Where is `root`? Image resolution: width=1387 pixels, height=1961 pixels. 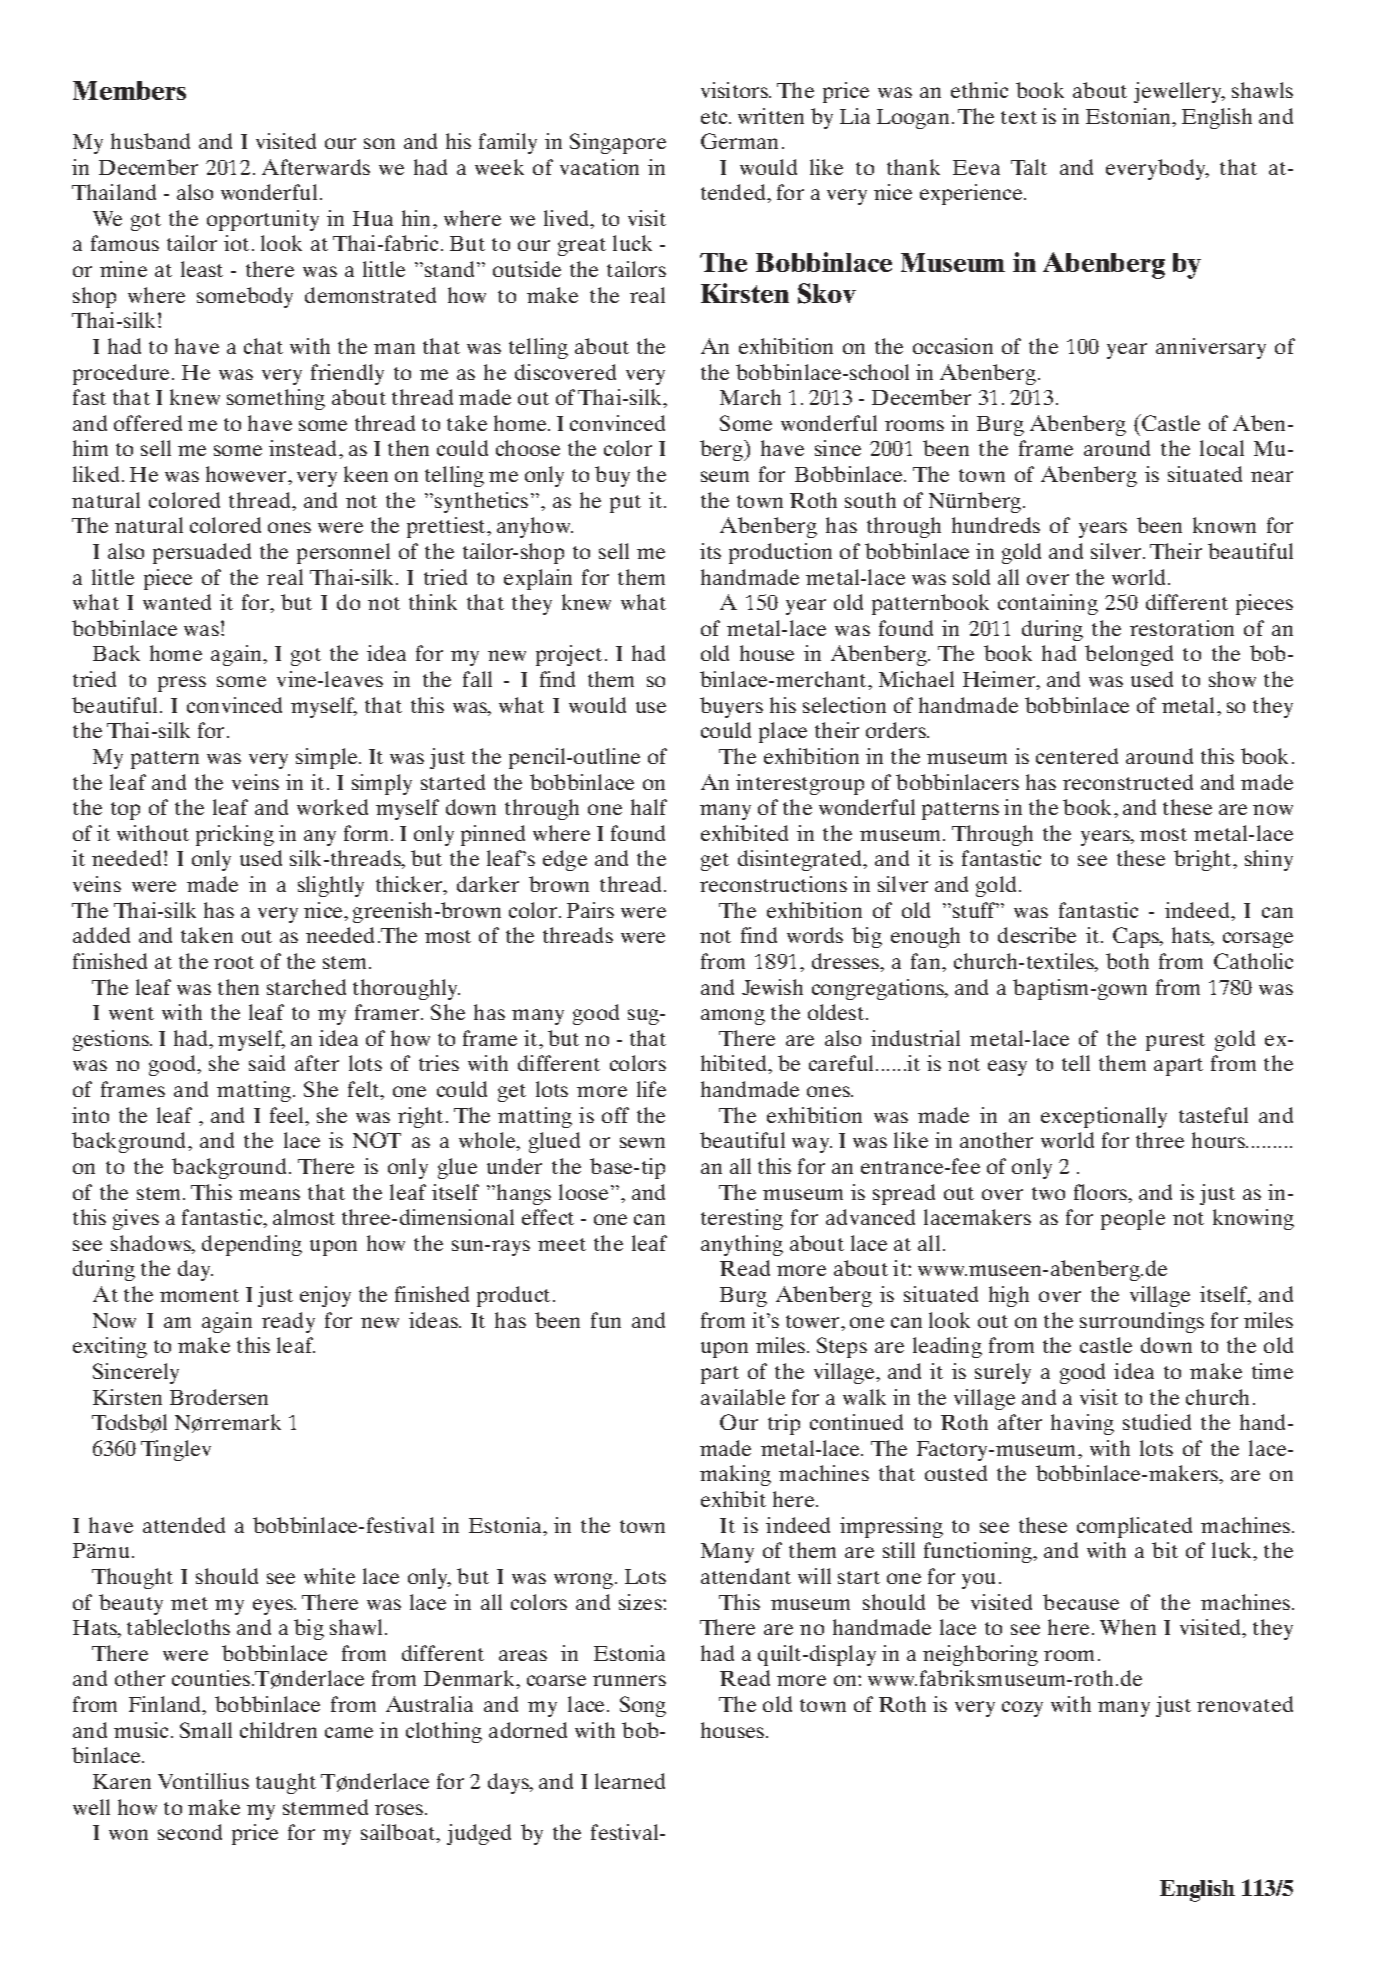 root is located at coordinates (234, 962).
